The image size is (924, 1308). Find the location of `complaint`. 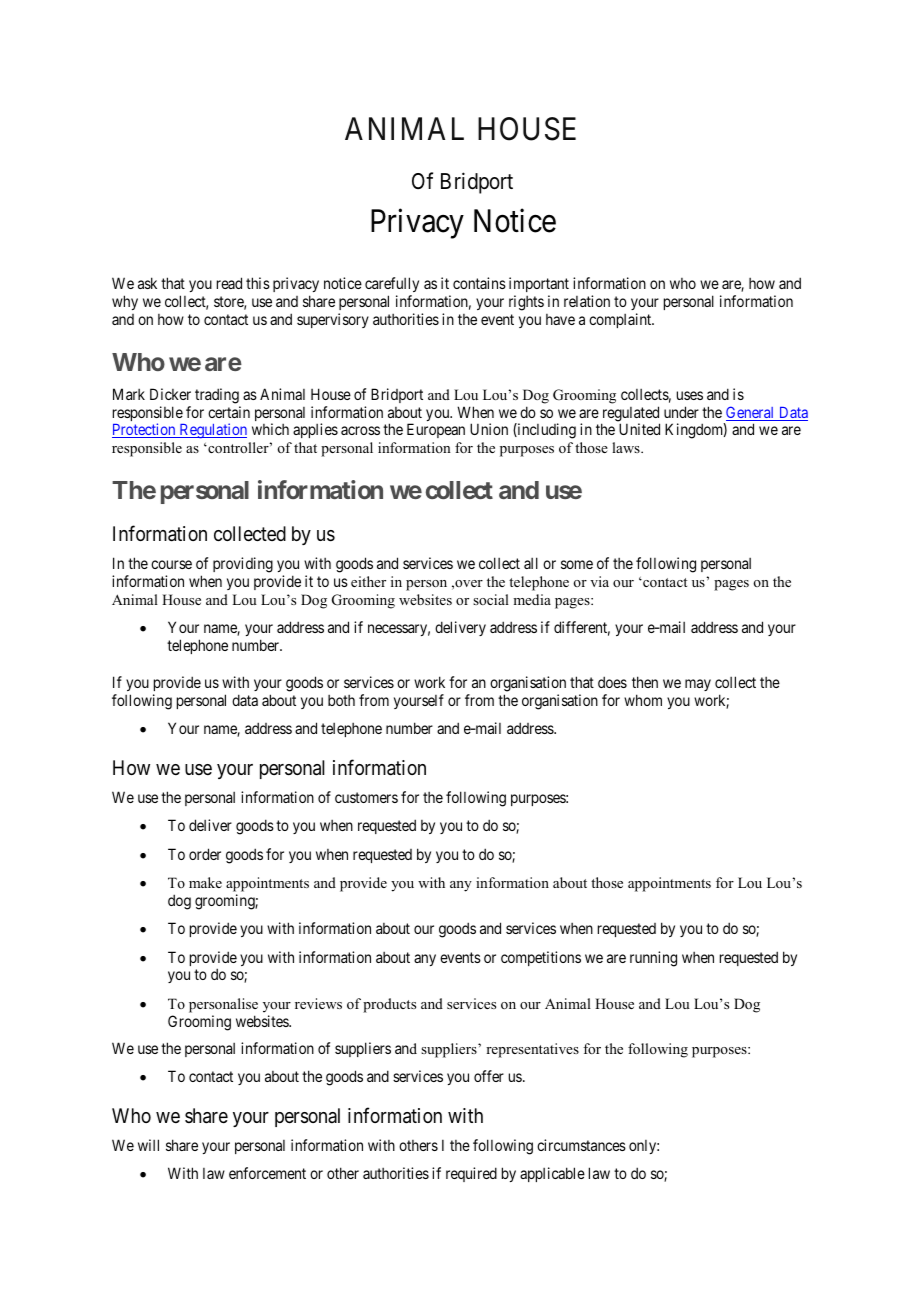

complaint is located at coordinates (621, 320).
